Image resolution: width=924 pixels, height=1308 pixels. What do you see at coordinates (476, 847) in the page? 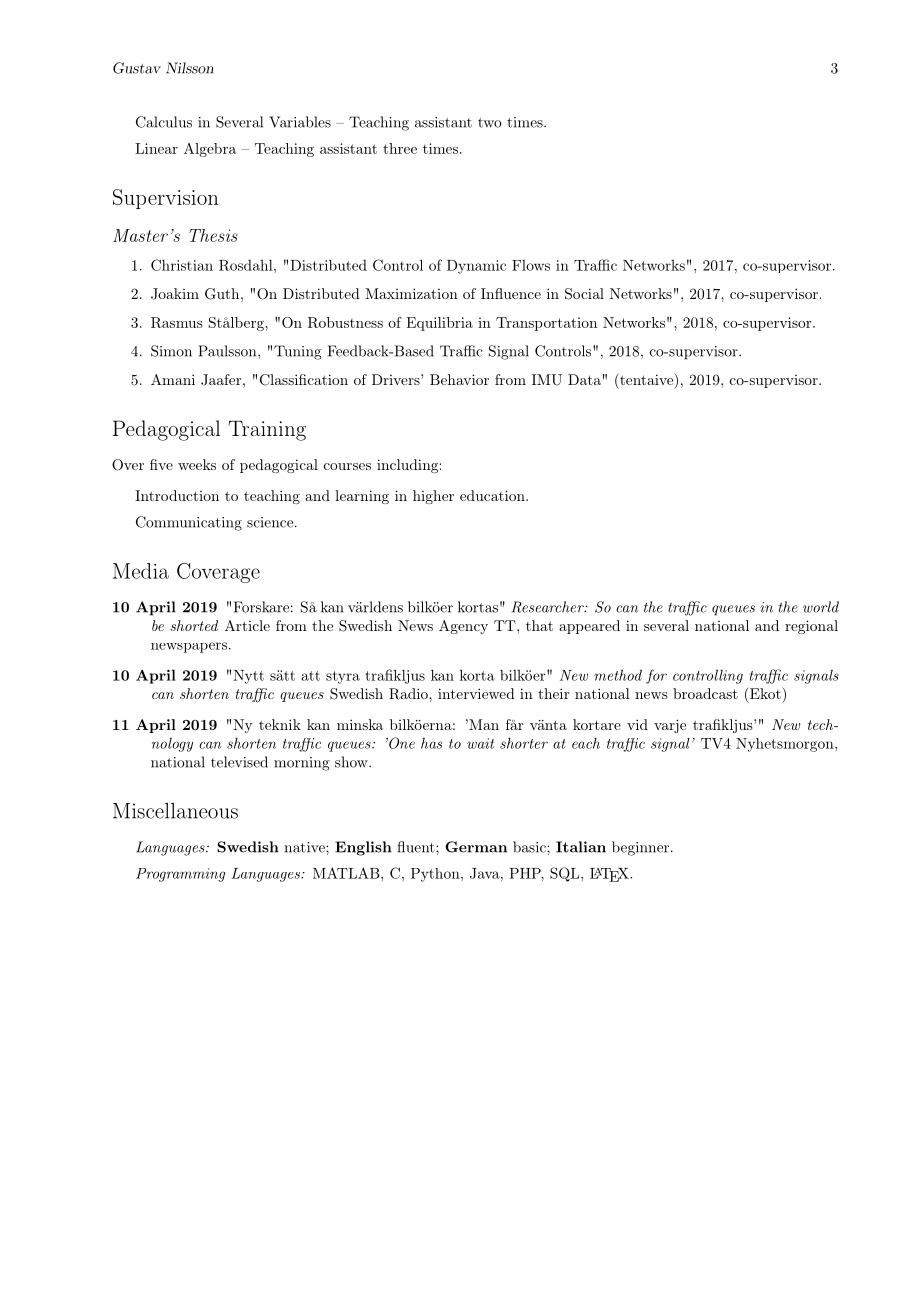
I see `German` at bounding box center [476, 847].
